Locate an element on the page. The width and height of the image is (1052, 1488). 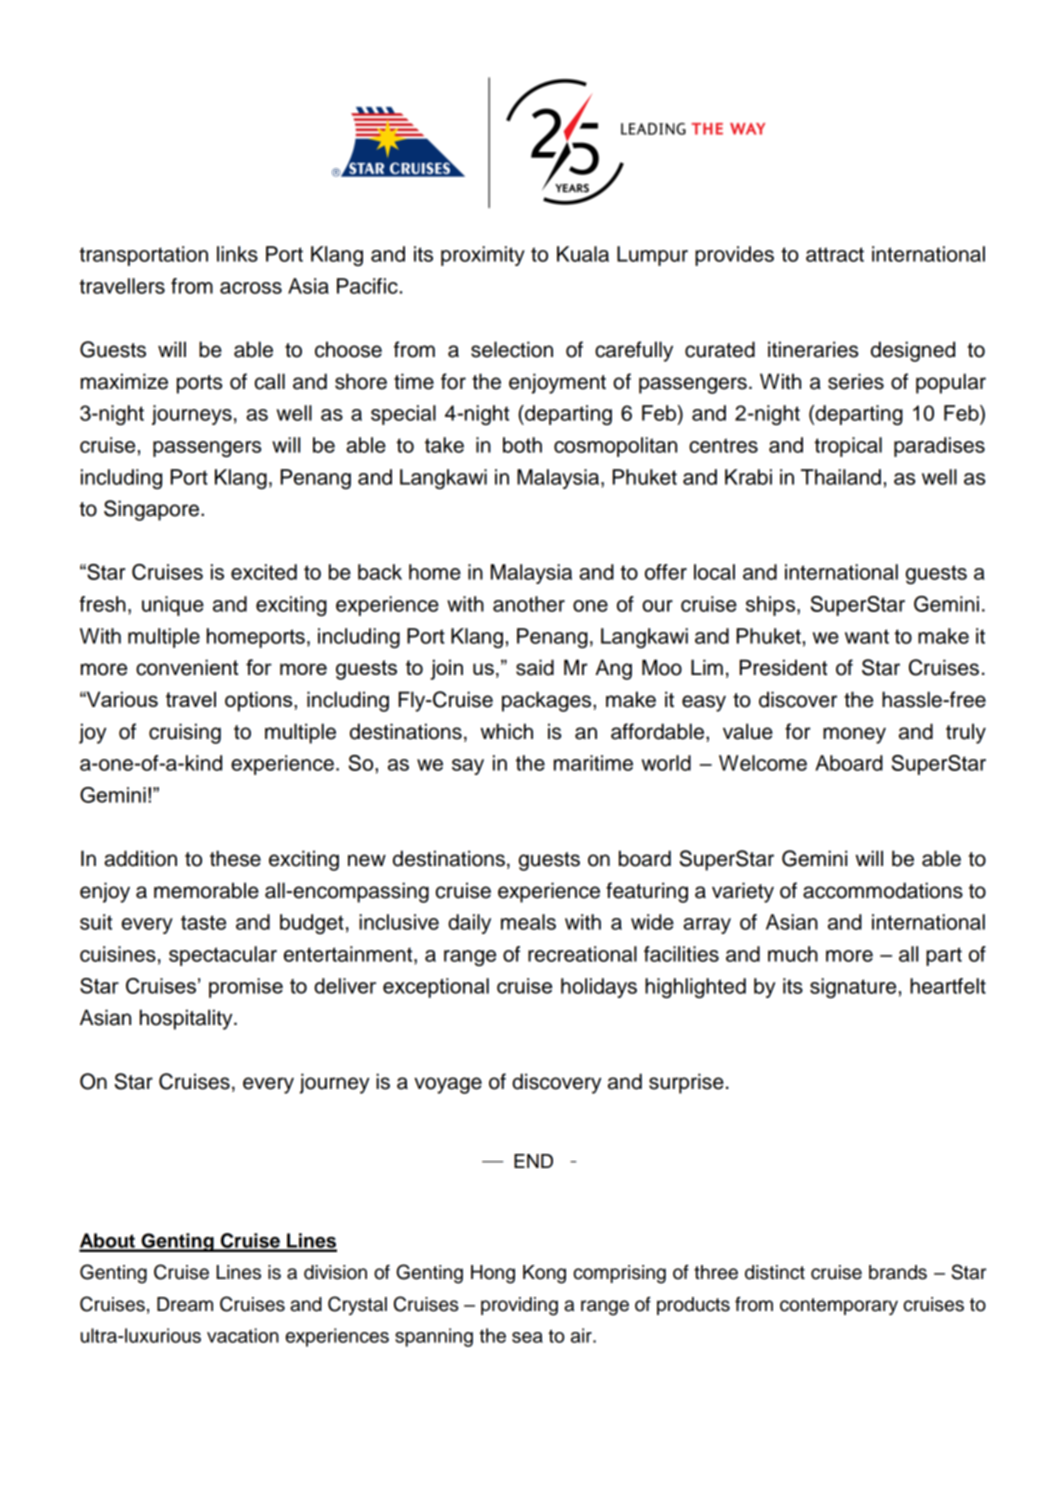
signature is located at coordinates (853, 988).
